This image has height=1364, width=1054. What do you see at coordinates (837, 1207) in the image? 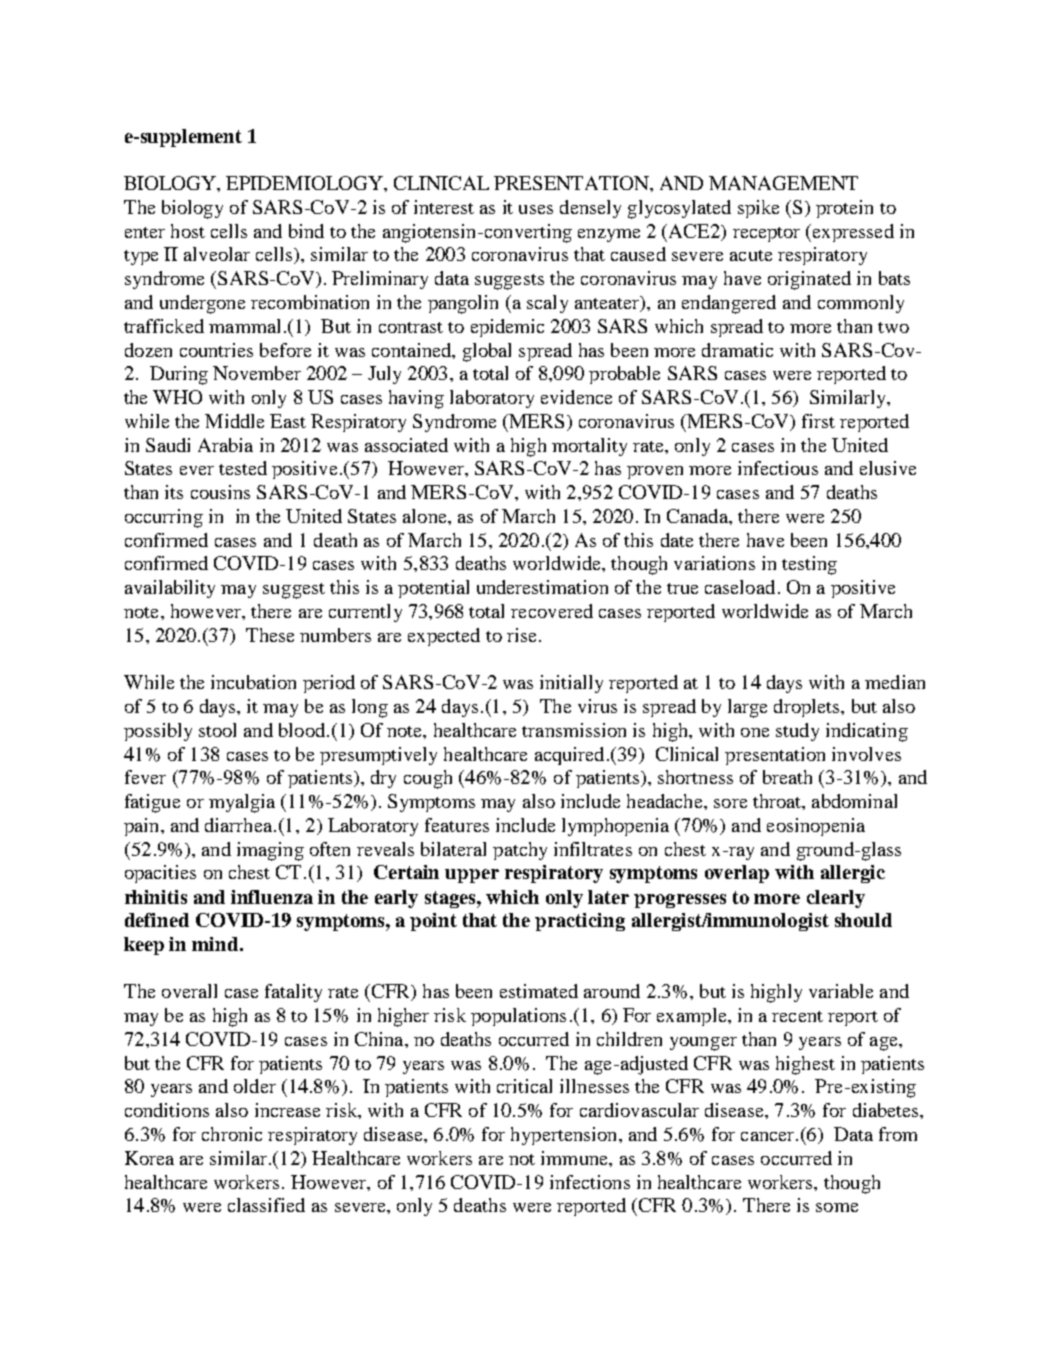
I see `some` at bounding box center [837, 1207].
